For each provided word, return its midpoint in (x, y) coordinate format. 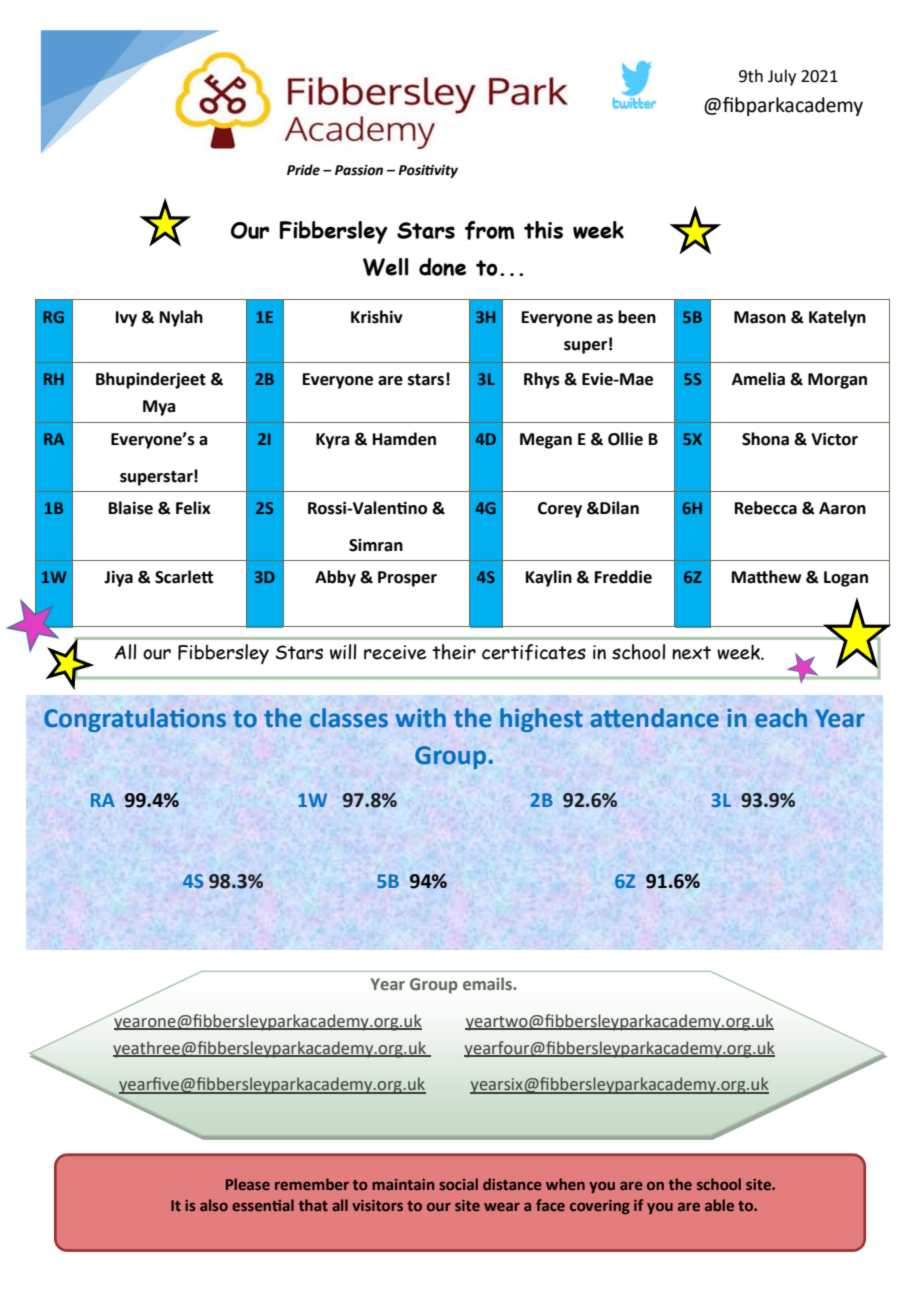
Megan (546, 441)
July (782, 77)
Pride (303, 170)
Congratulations (135, 720)
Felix (193, 508)
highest (541, 720)
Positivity (428, 171)
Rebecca (766, 508)
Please (248, 1184)
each (781, 718)
